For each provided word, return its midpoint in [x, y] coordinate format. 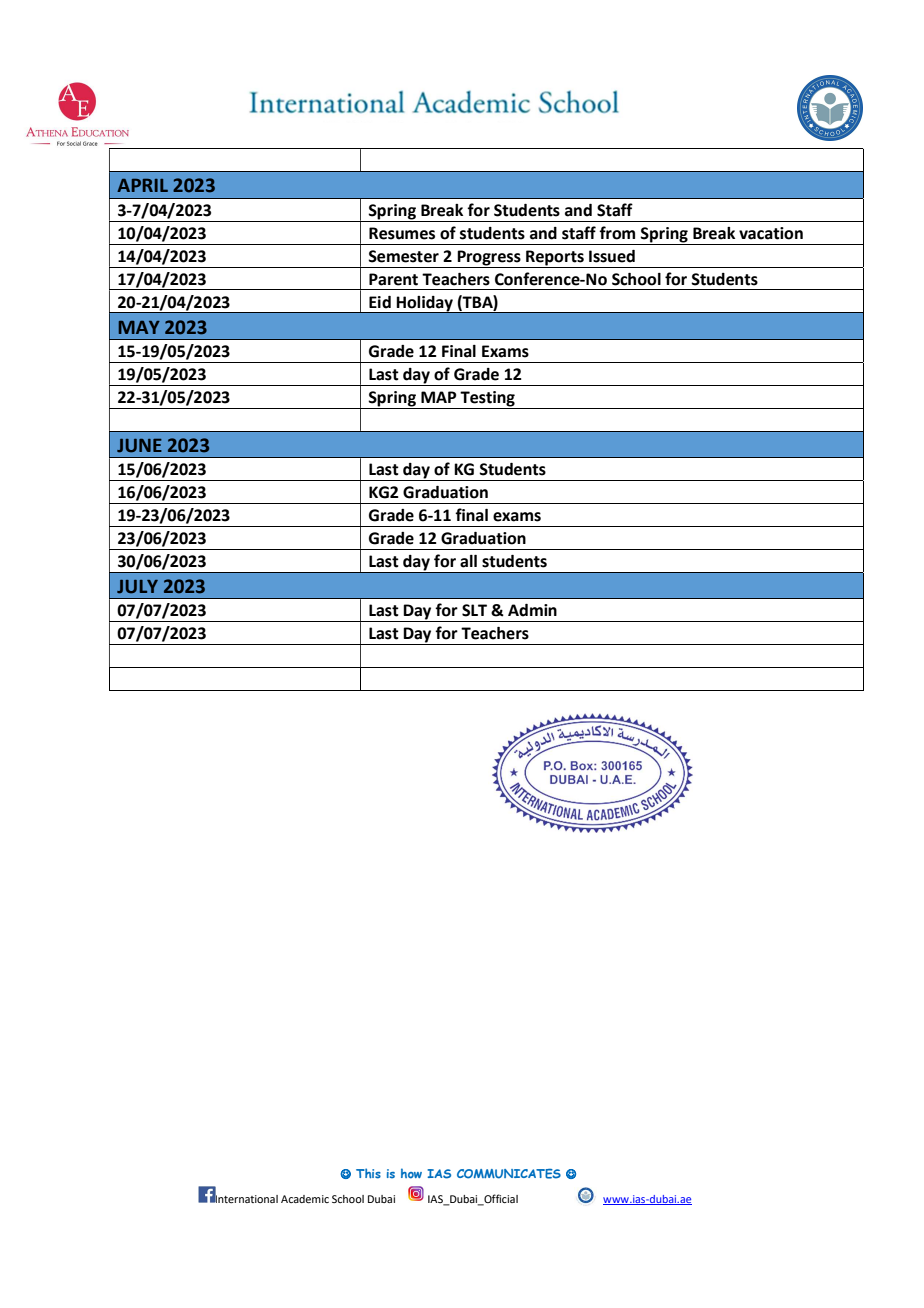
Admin [532, 610]
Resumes [402, 233]
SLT [474, 610]
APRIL [142, 185]
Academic [305, 1199]
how [411, 1173]
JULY [137, 587]
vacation [771, 233]
